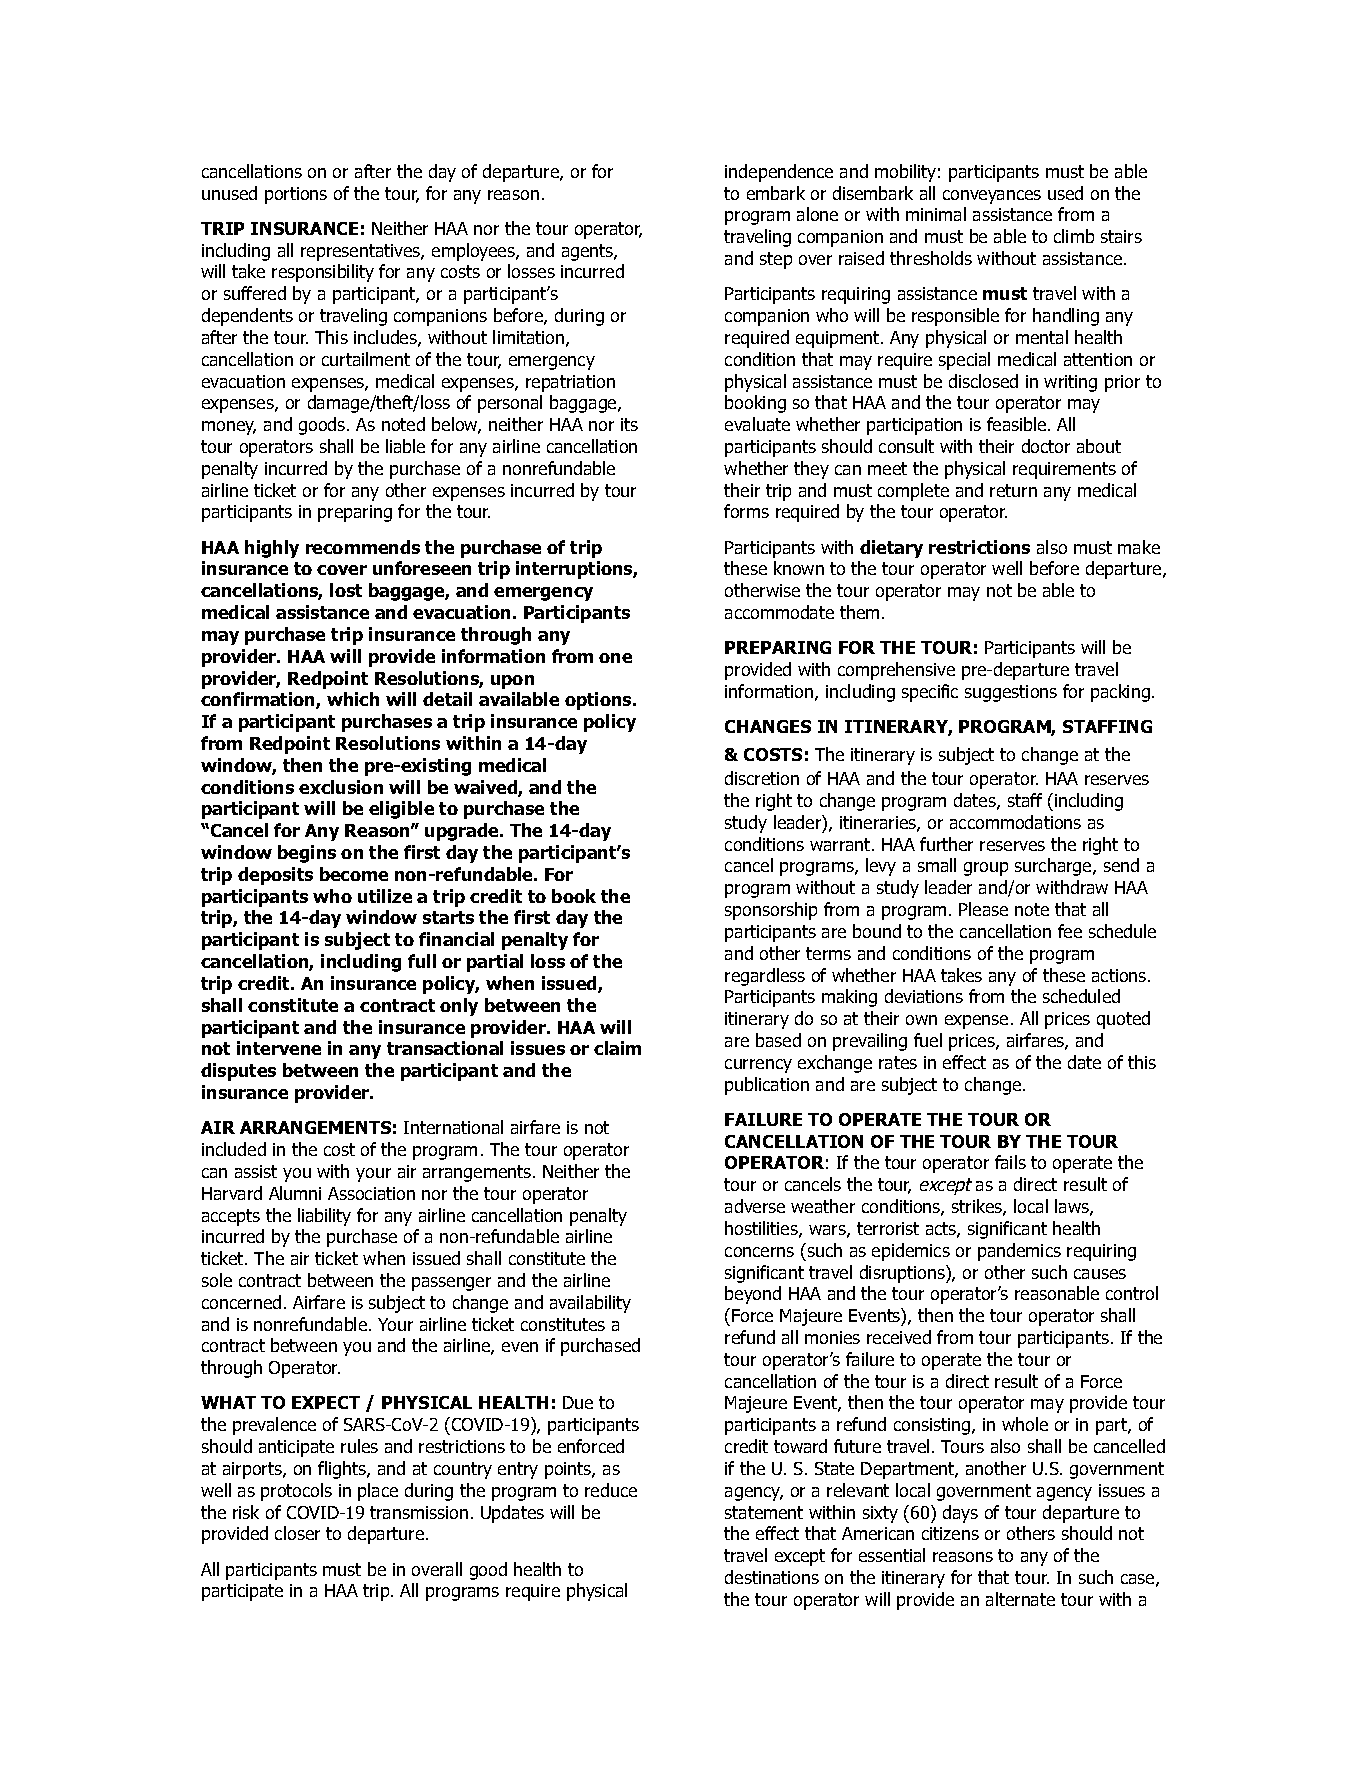 This document has height=1772, width=1369. Describe the element at coordinates (296, 195) in the document. I see `portions` at that location.
